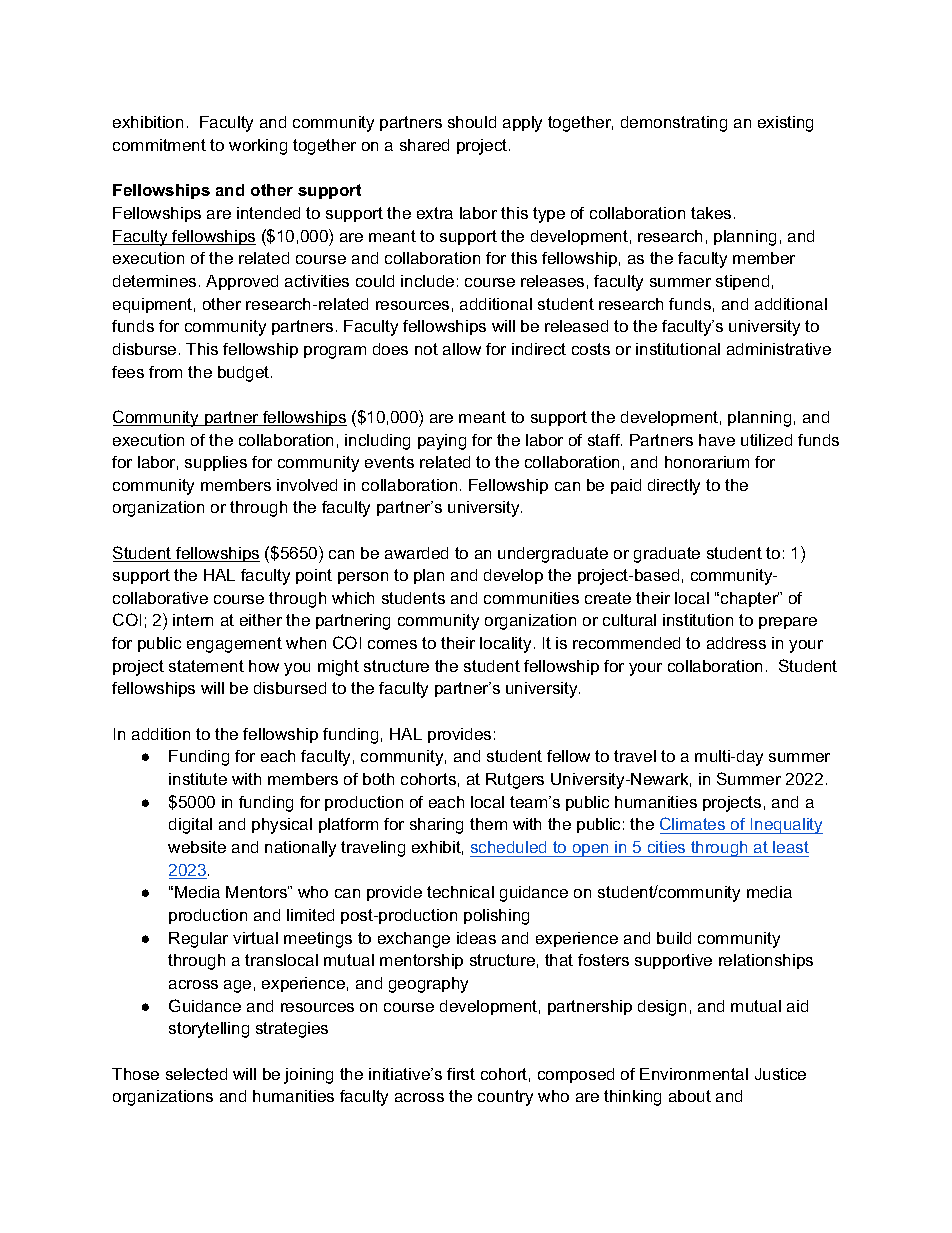 This document has height=1233, width=952. Describe the element at coordinates (531, 598) in the document. I see `communities` at that location.
